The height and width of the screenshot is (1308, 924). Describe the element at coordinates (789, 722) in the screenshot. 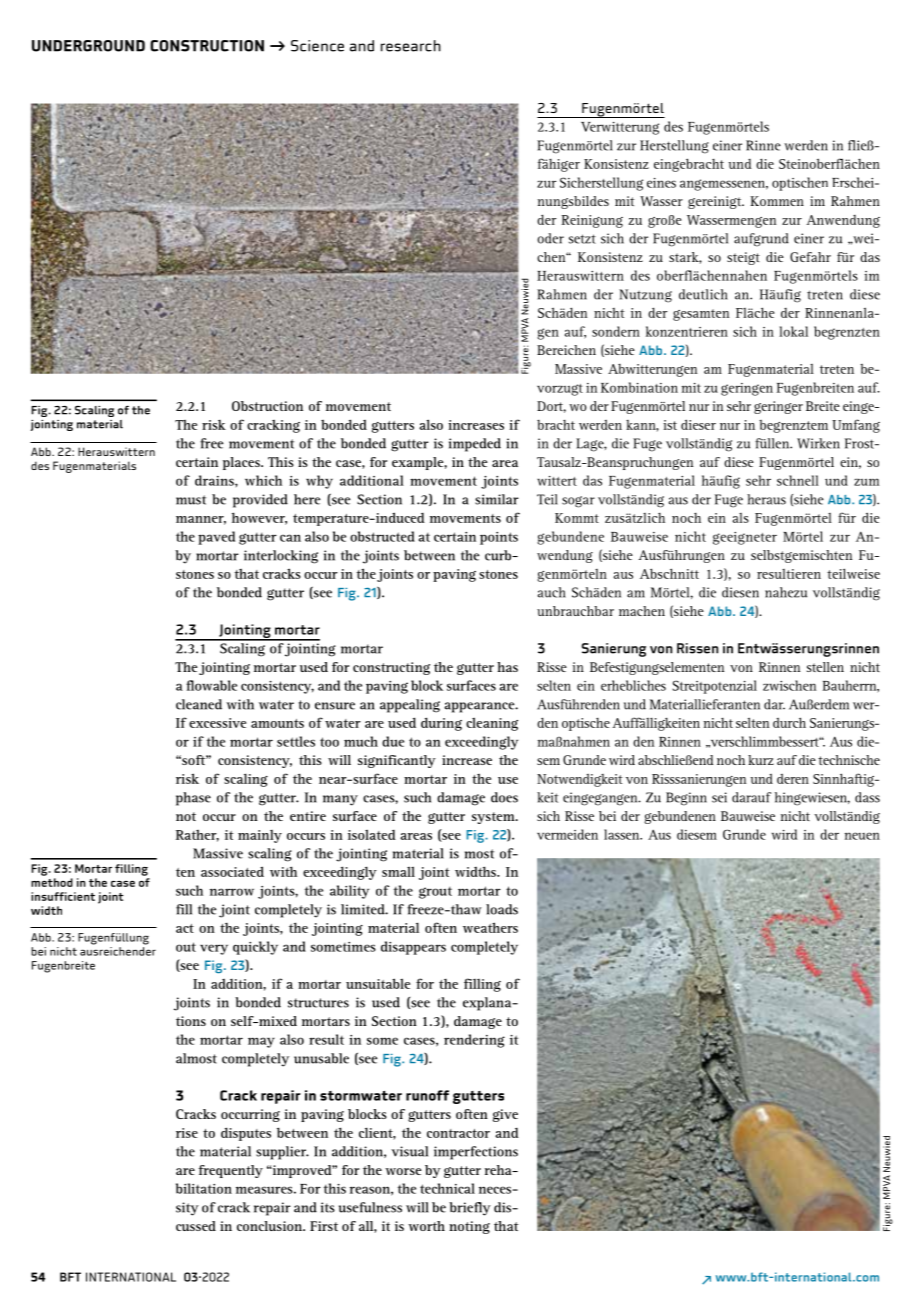

I see `durch` at that location.
